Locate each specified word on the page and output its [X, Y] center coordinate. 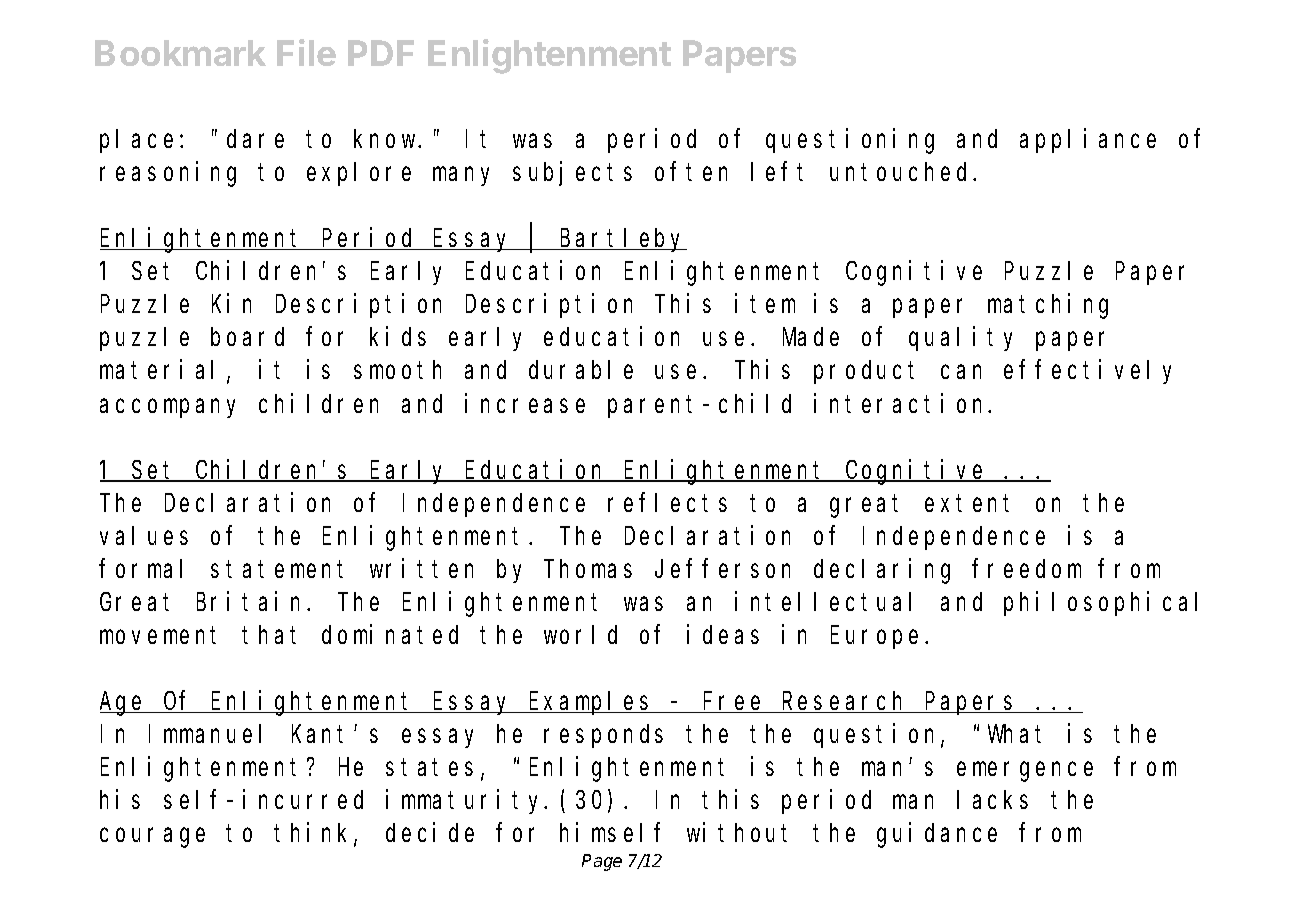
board [247, 337]
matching [1048, 306]
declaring [882, 571]
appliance [1088, 141]
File [306, 52]
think [314, 834]
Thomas [588, 568]
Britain [252, 601]
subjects [572, 174]
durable [581, 370]
